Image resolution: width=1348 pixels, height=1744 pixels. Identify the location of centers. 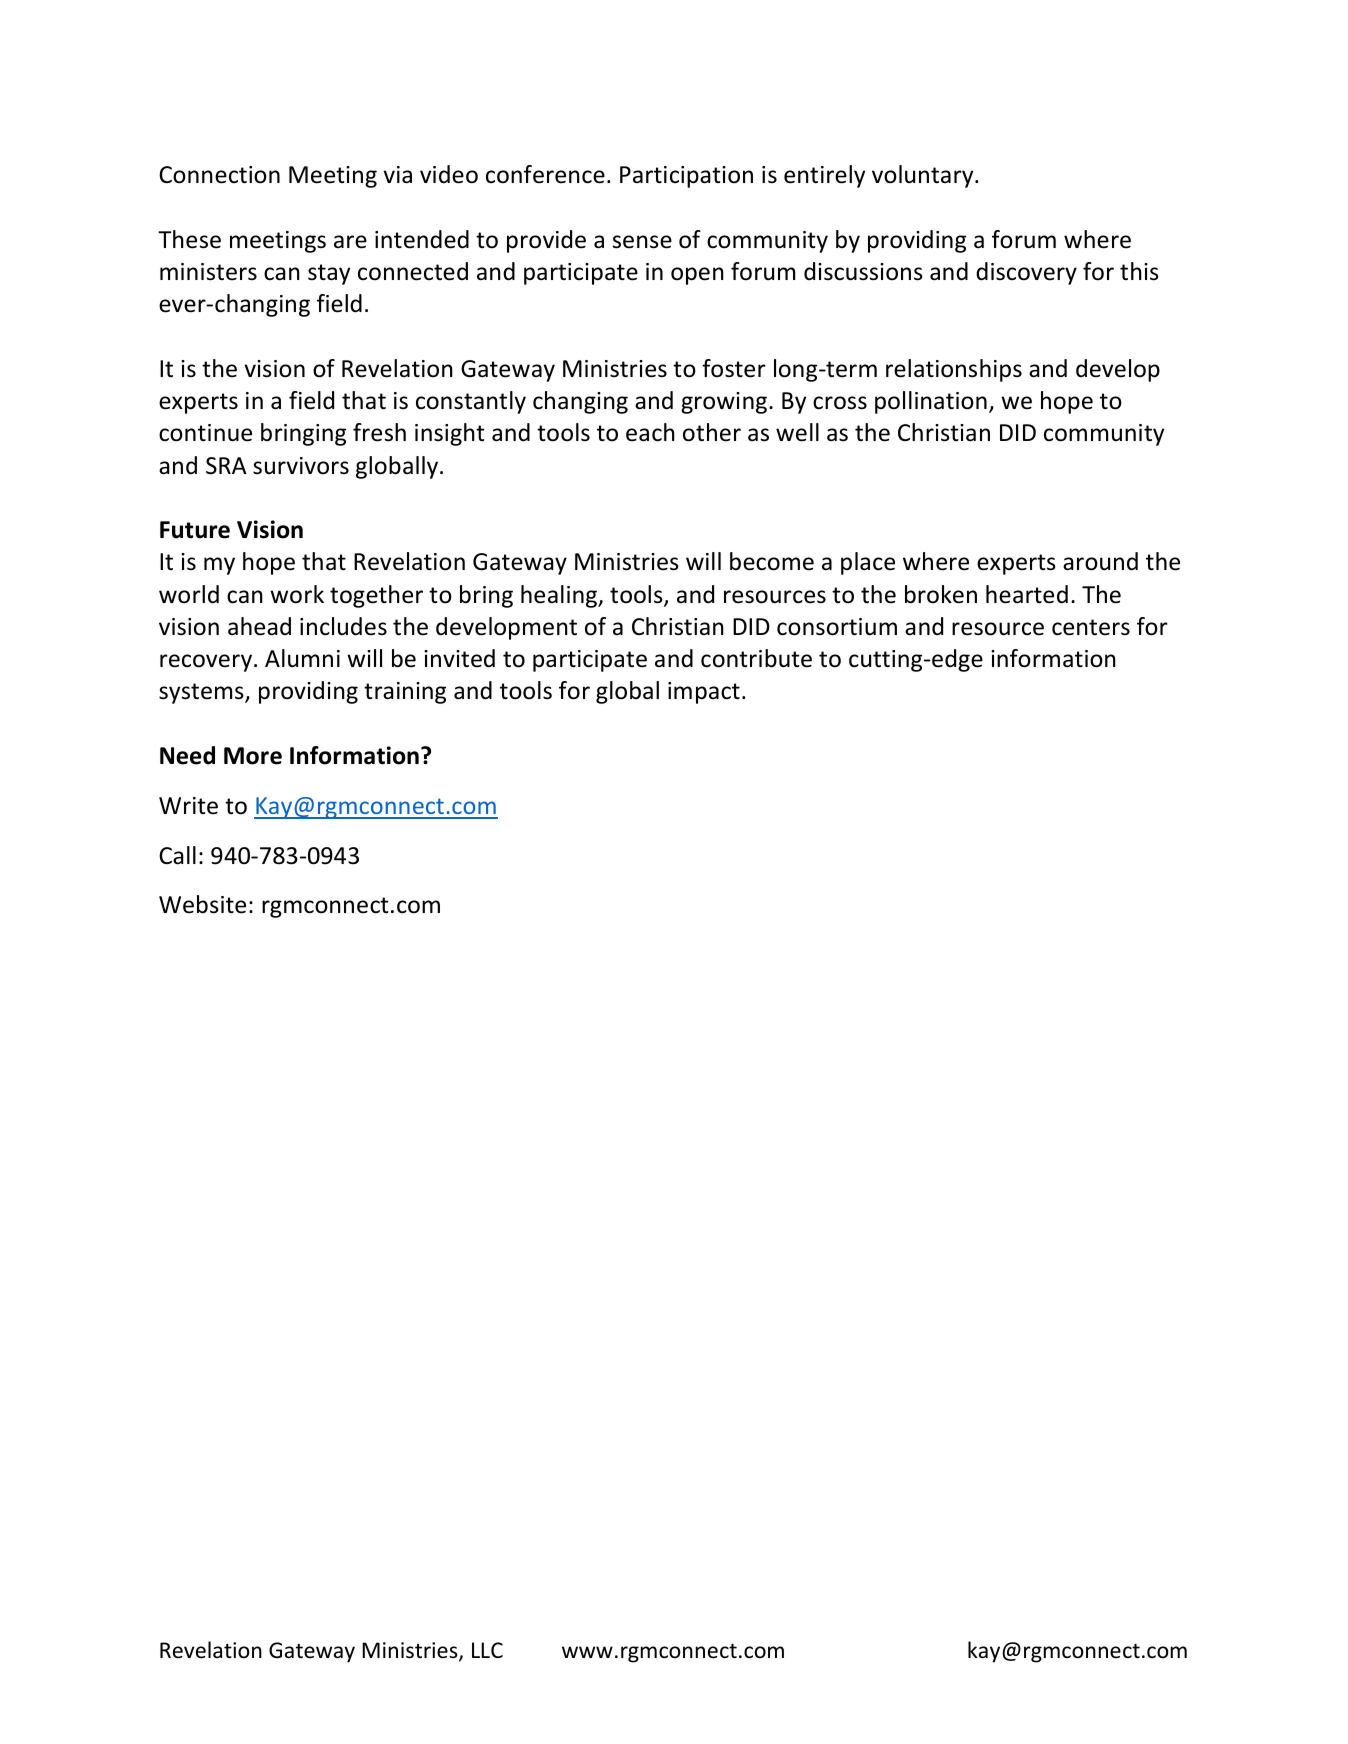
(1091, 627).
